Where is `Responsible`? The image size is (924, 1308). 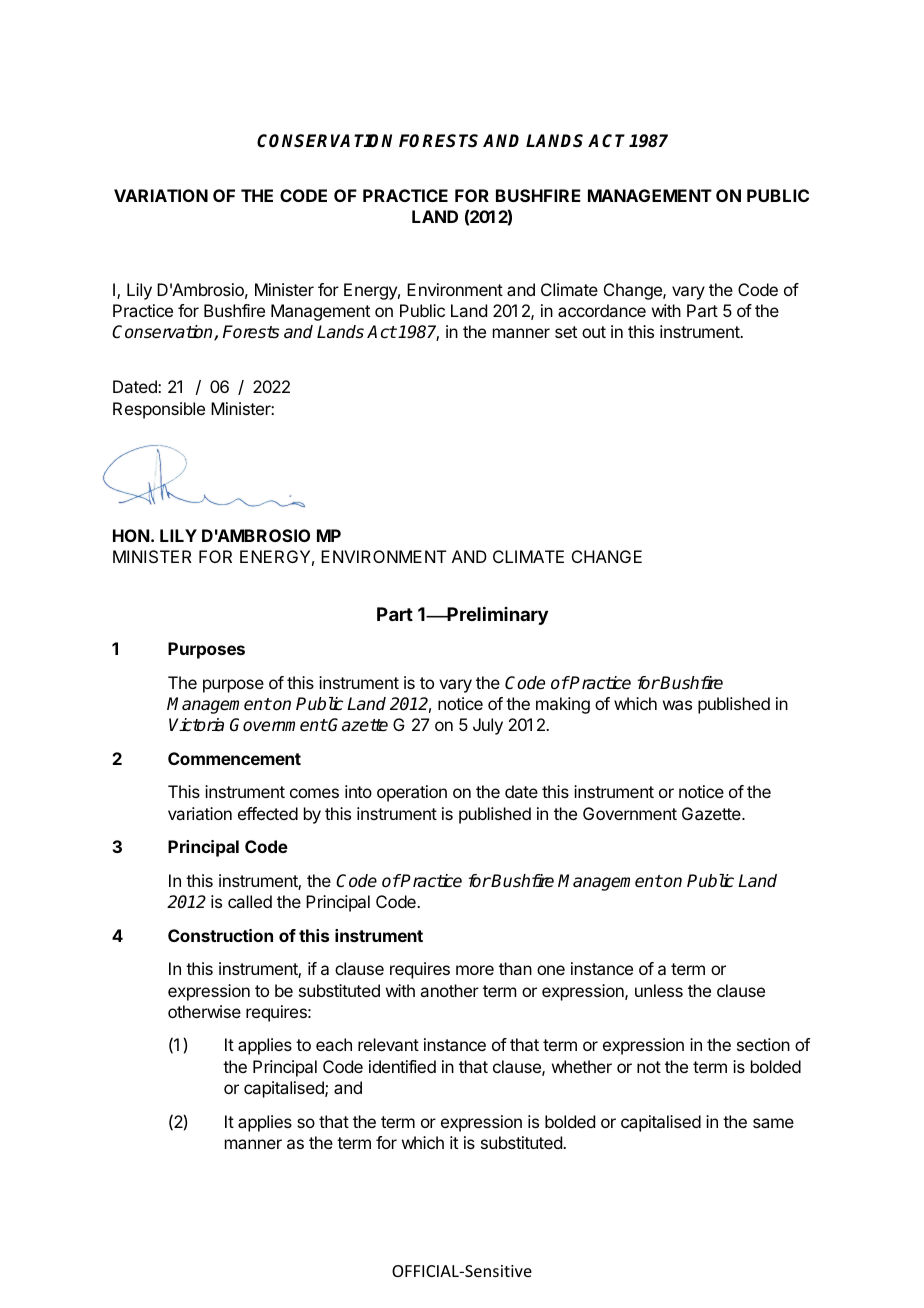
Responsible is located at coordinates (159, 410).
